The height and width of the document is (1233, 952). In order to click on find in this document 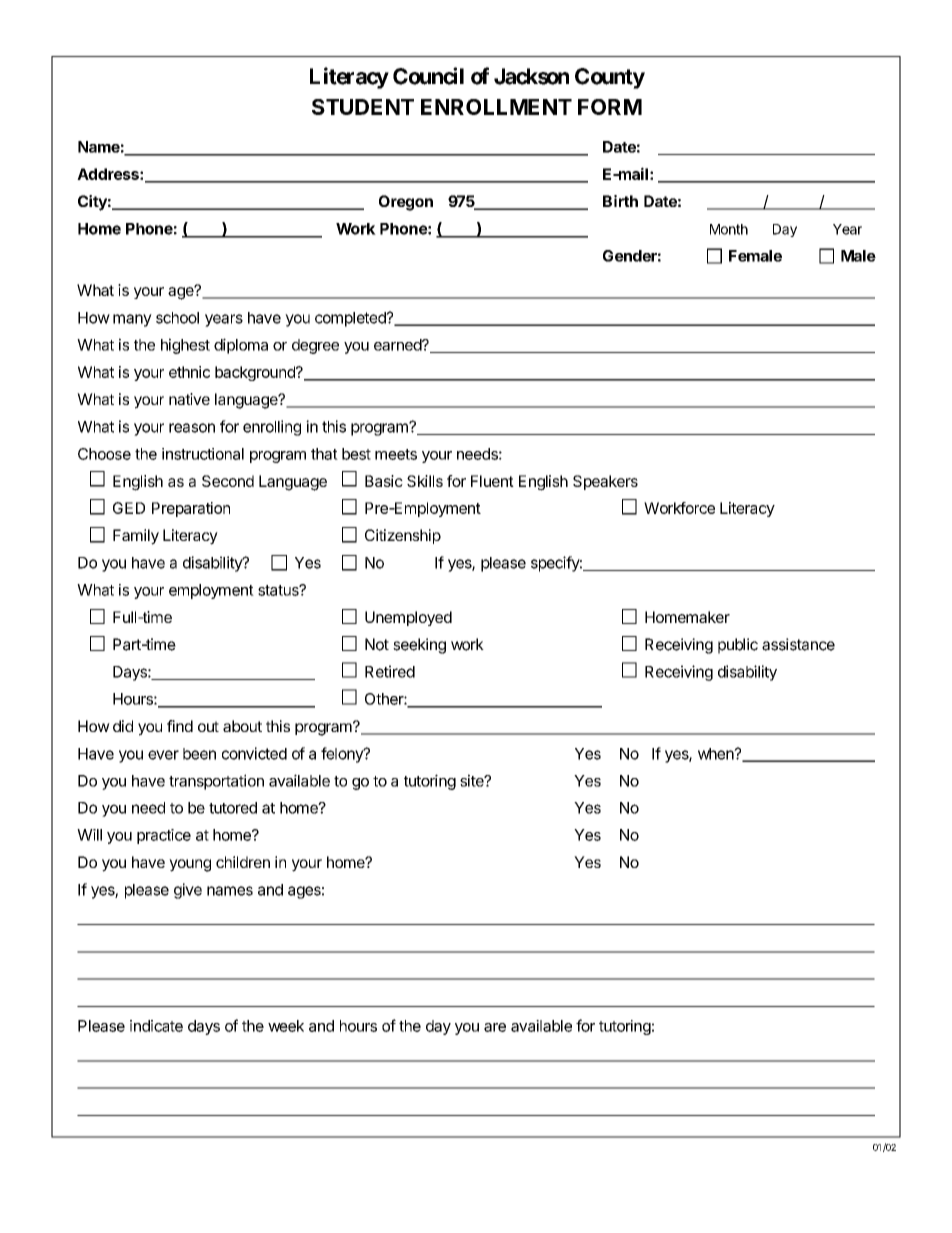, I will do `click(180, 726)`.
